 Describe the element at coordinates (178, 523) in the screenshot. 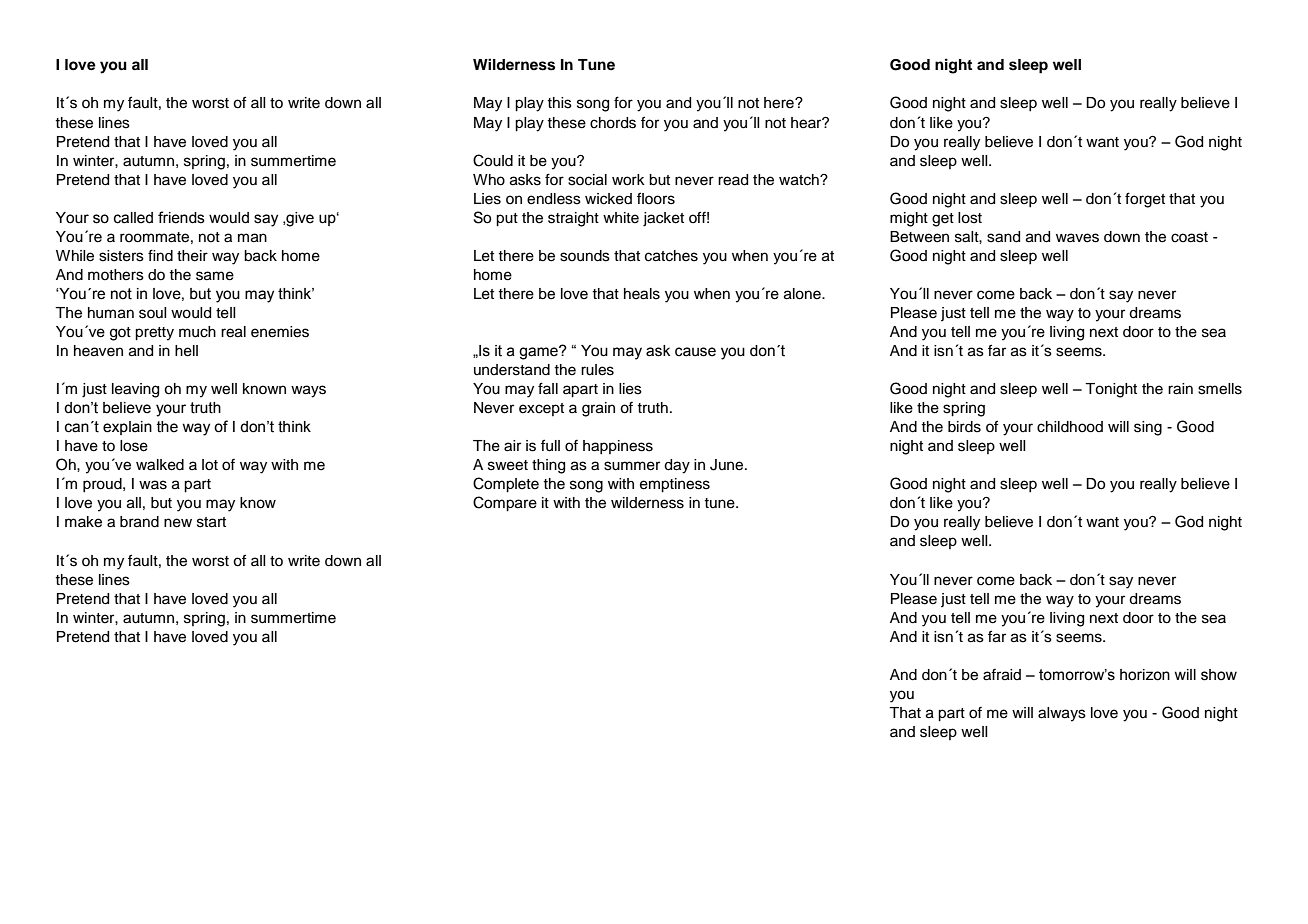

I see `new` at that location.
